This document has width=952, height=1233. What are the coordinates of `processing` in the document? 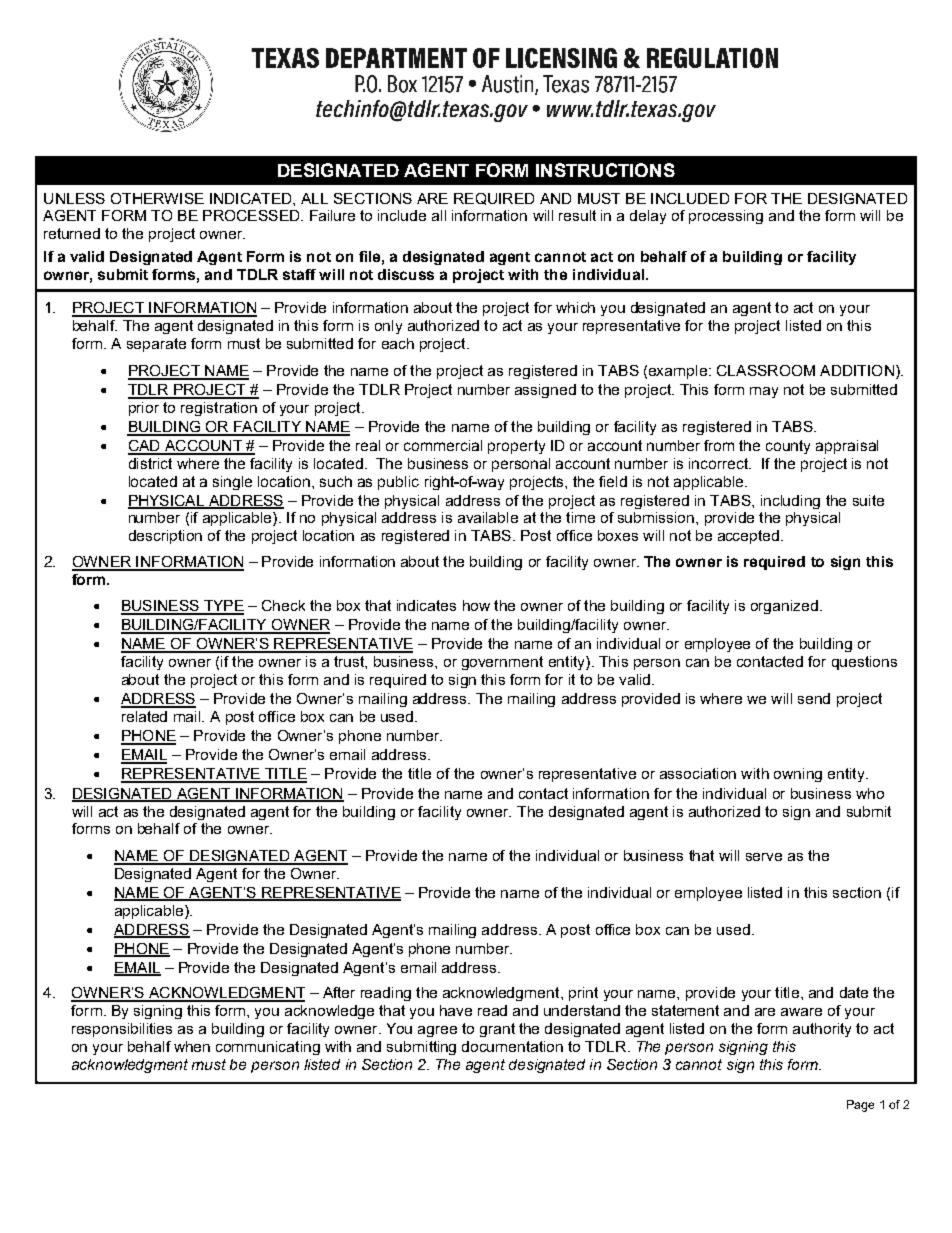 It's located at (726, 217).
